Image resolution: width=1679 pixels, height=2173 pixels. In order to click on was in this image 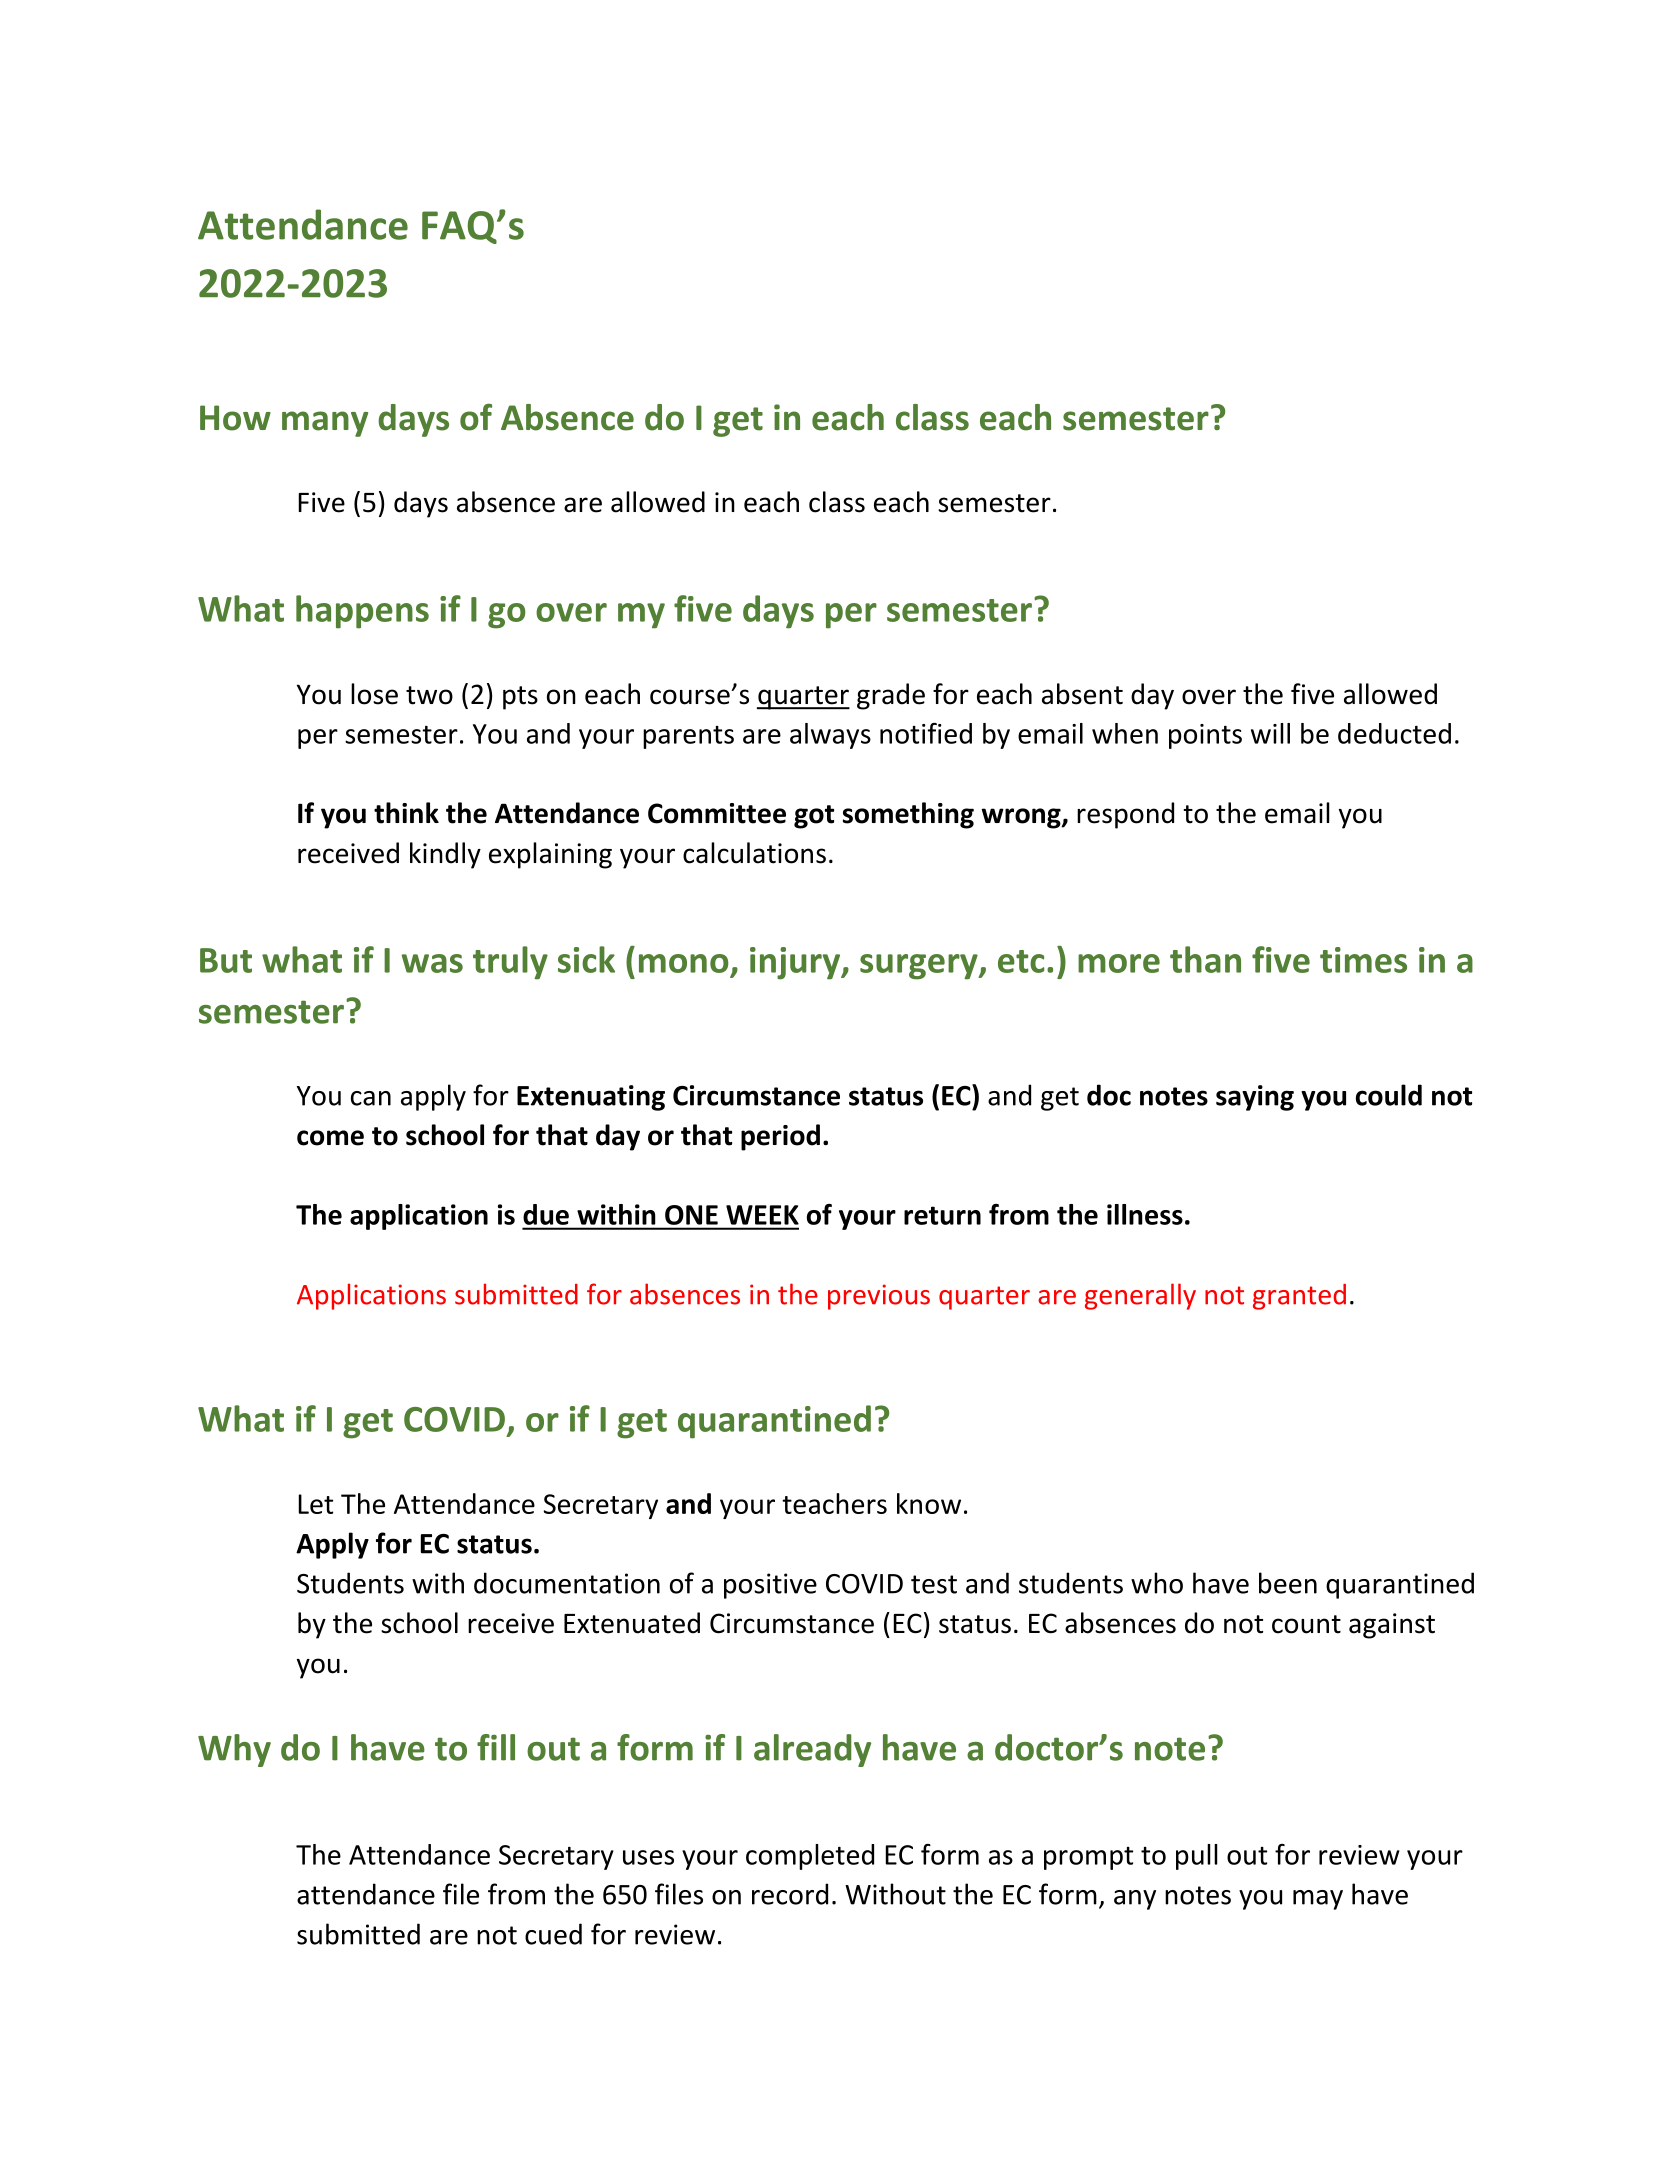, I will do `click(432, 963)`.
